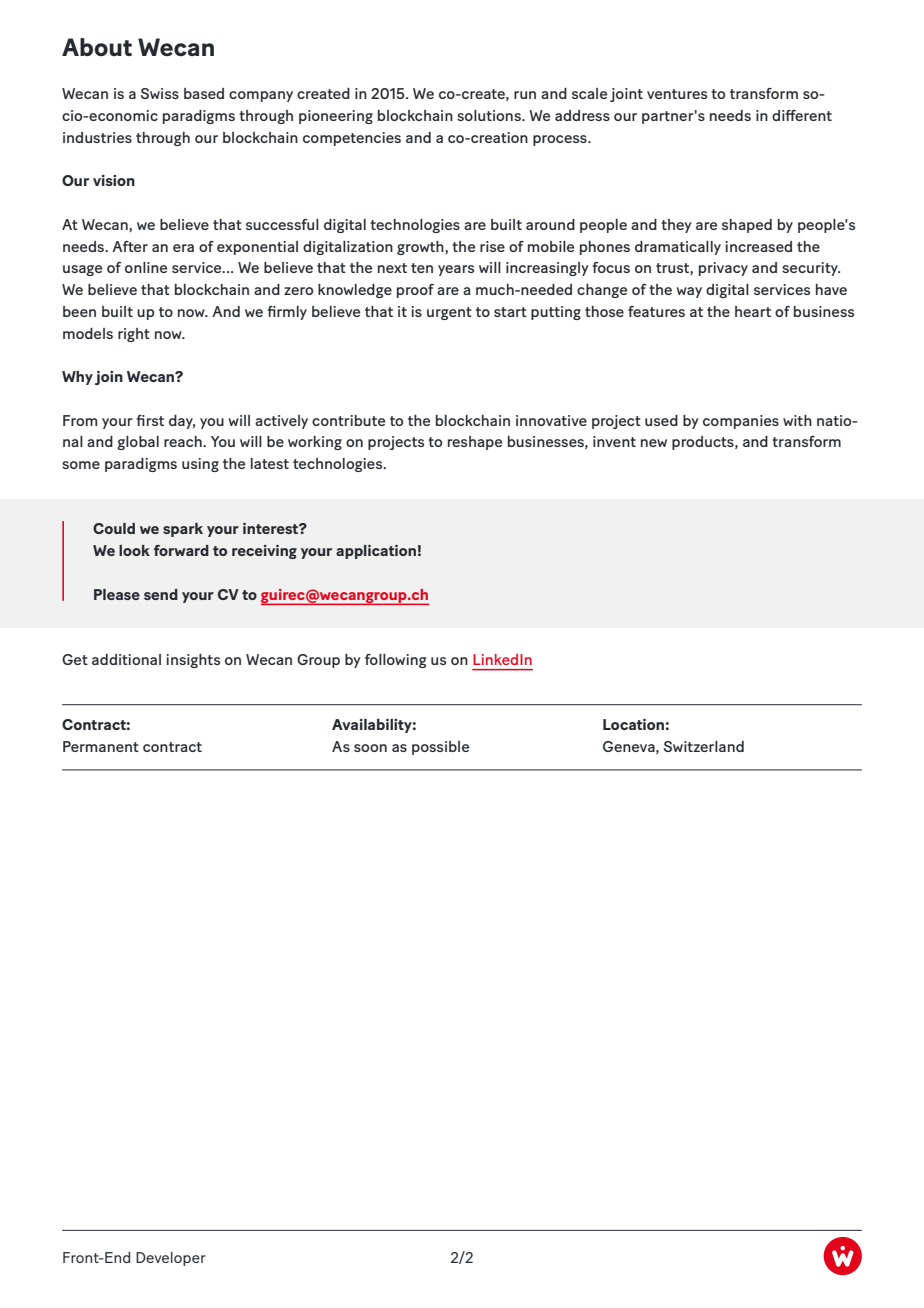 The width and height of the document is (924, 1308). What do you see at coordinates (396, 661) in the document?
I see `following` at bounding box center [396, 661].
